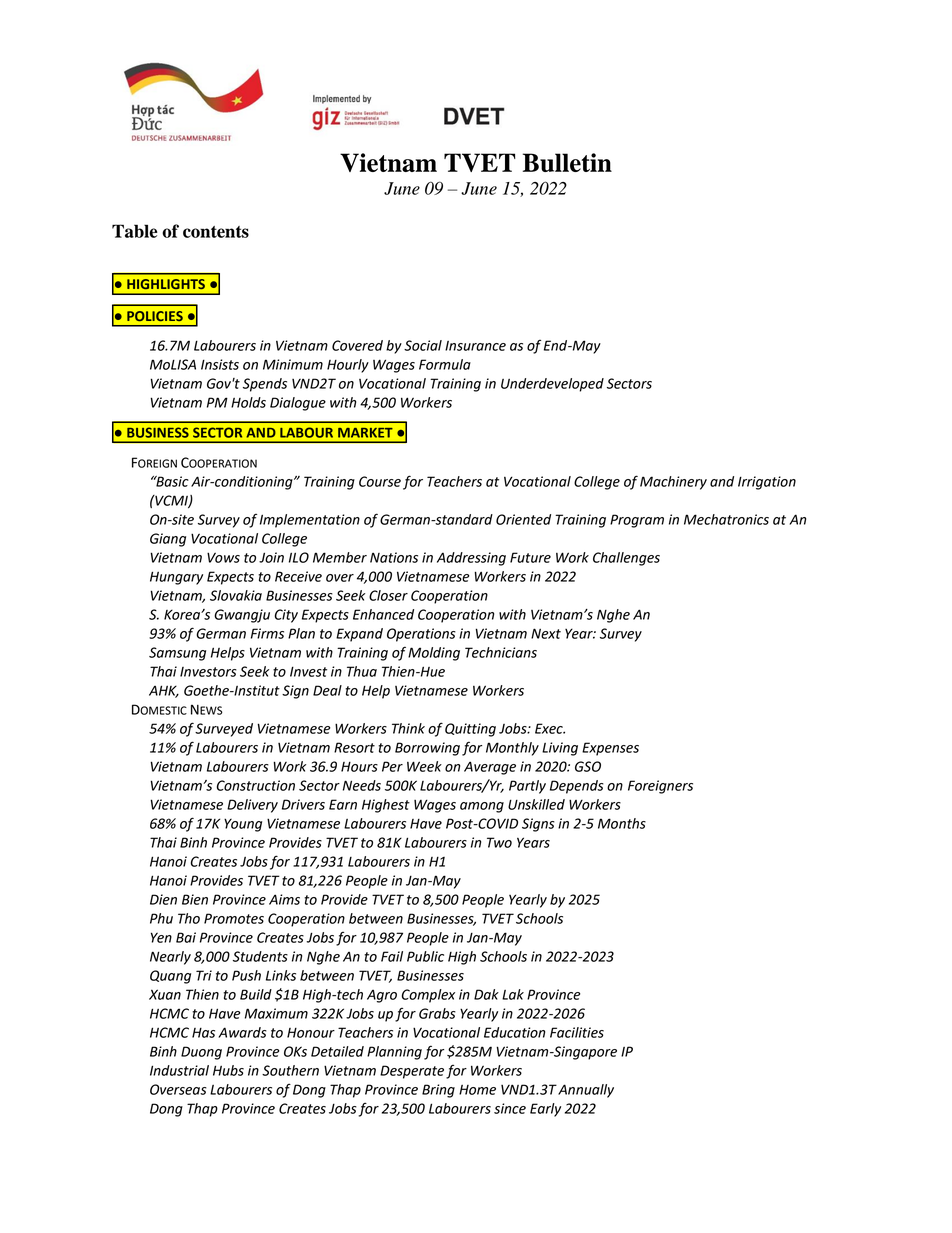 This document has height=1233, width=952. What do you see at coordinates (421, 635) in the document?
I see `Operations` at bounding box center [421, 635].
